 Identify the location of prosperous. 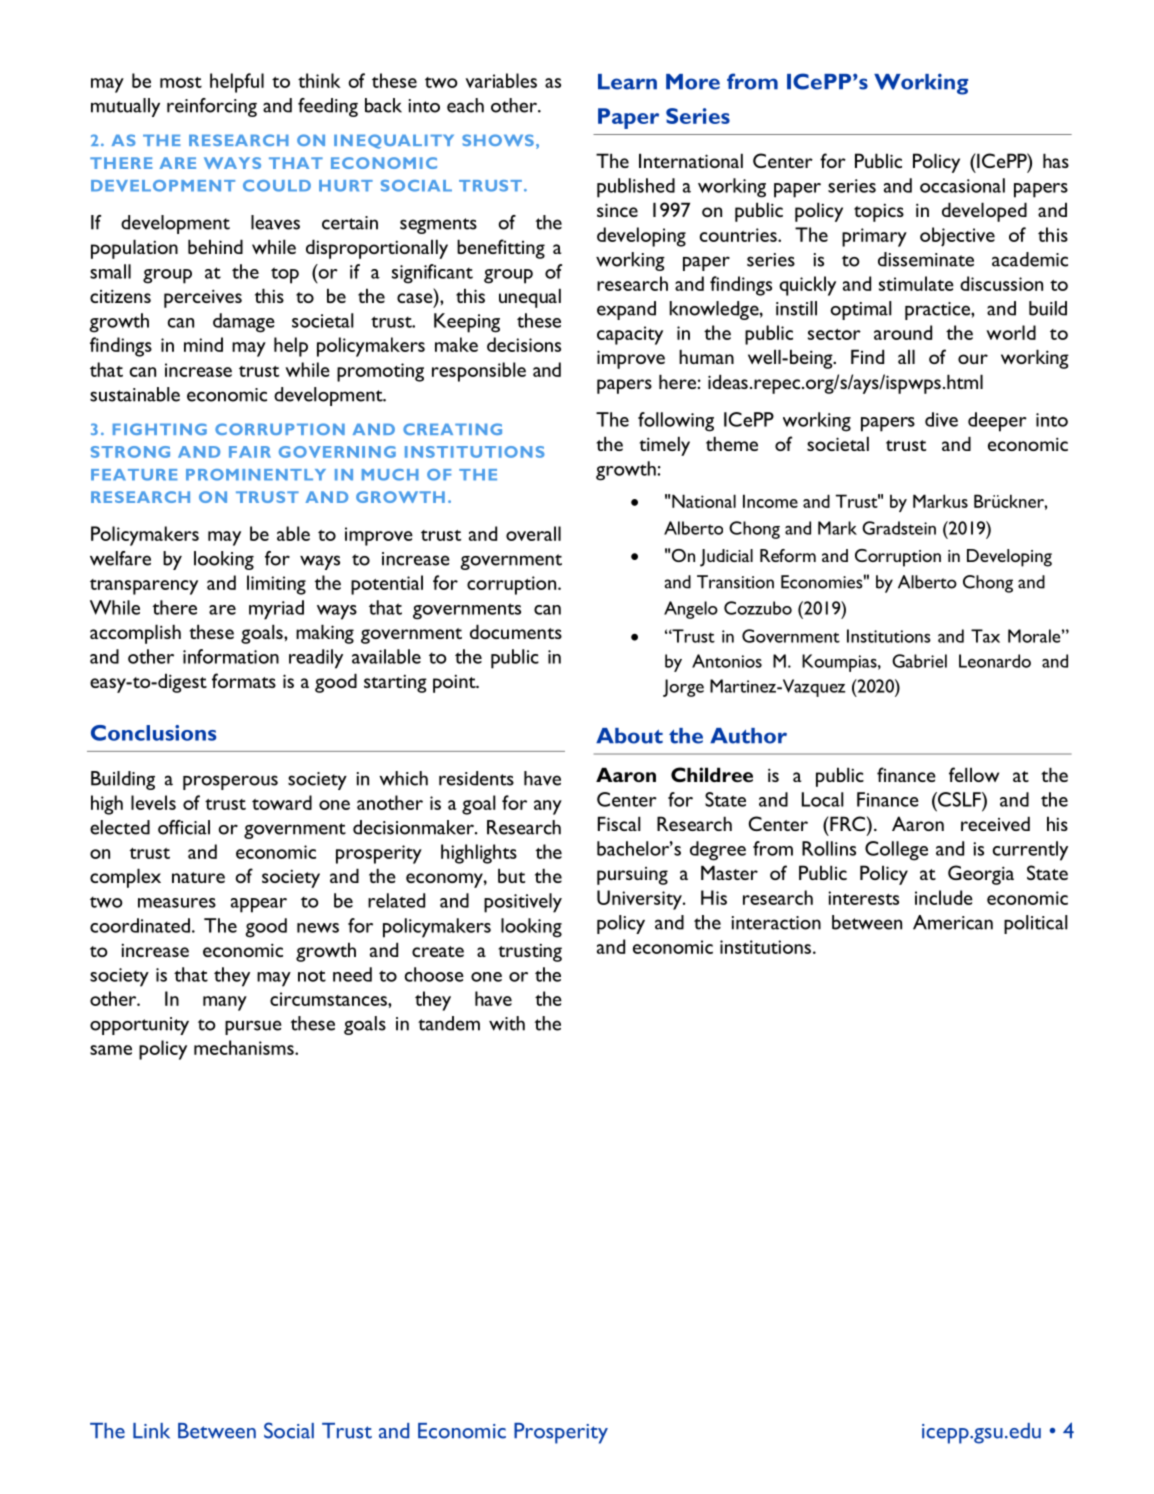
(230, 782).
